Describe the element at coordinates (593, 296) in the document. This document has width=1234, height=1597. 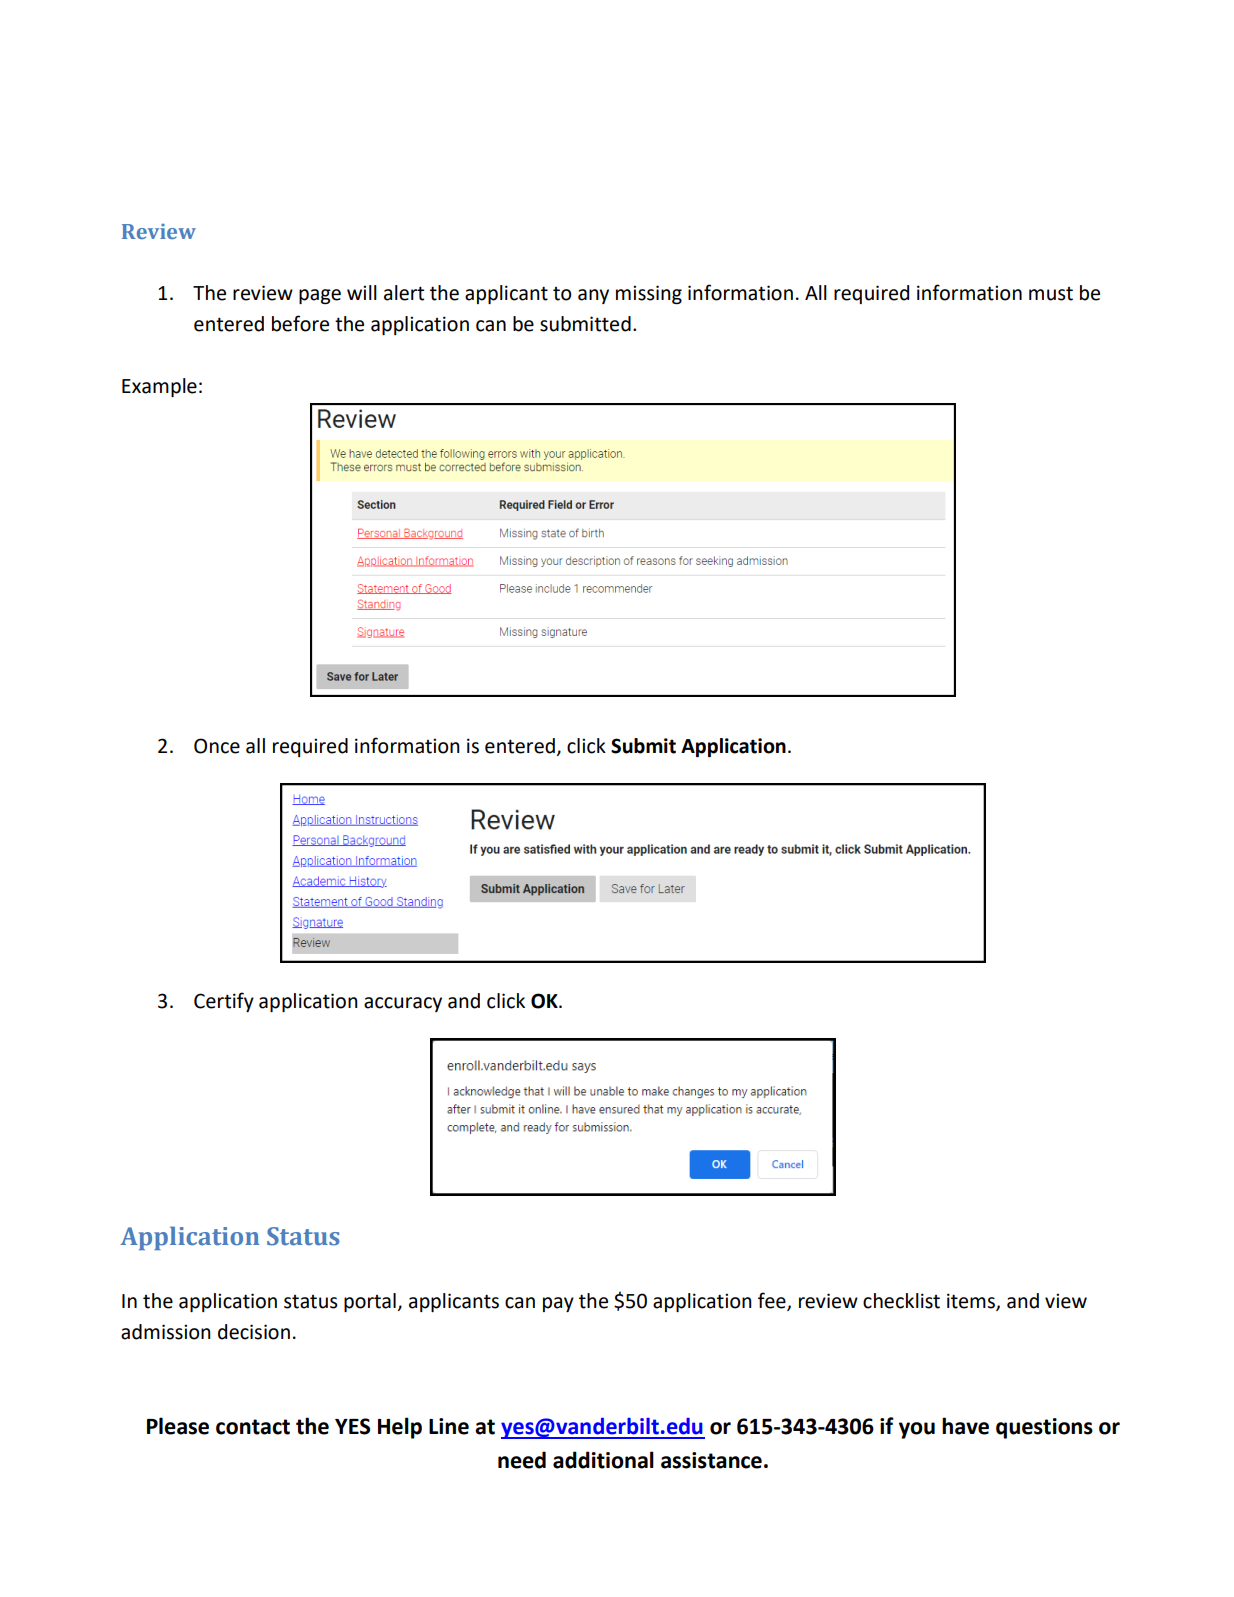
I see `any` at that location.
